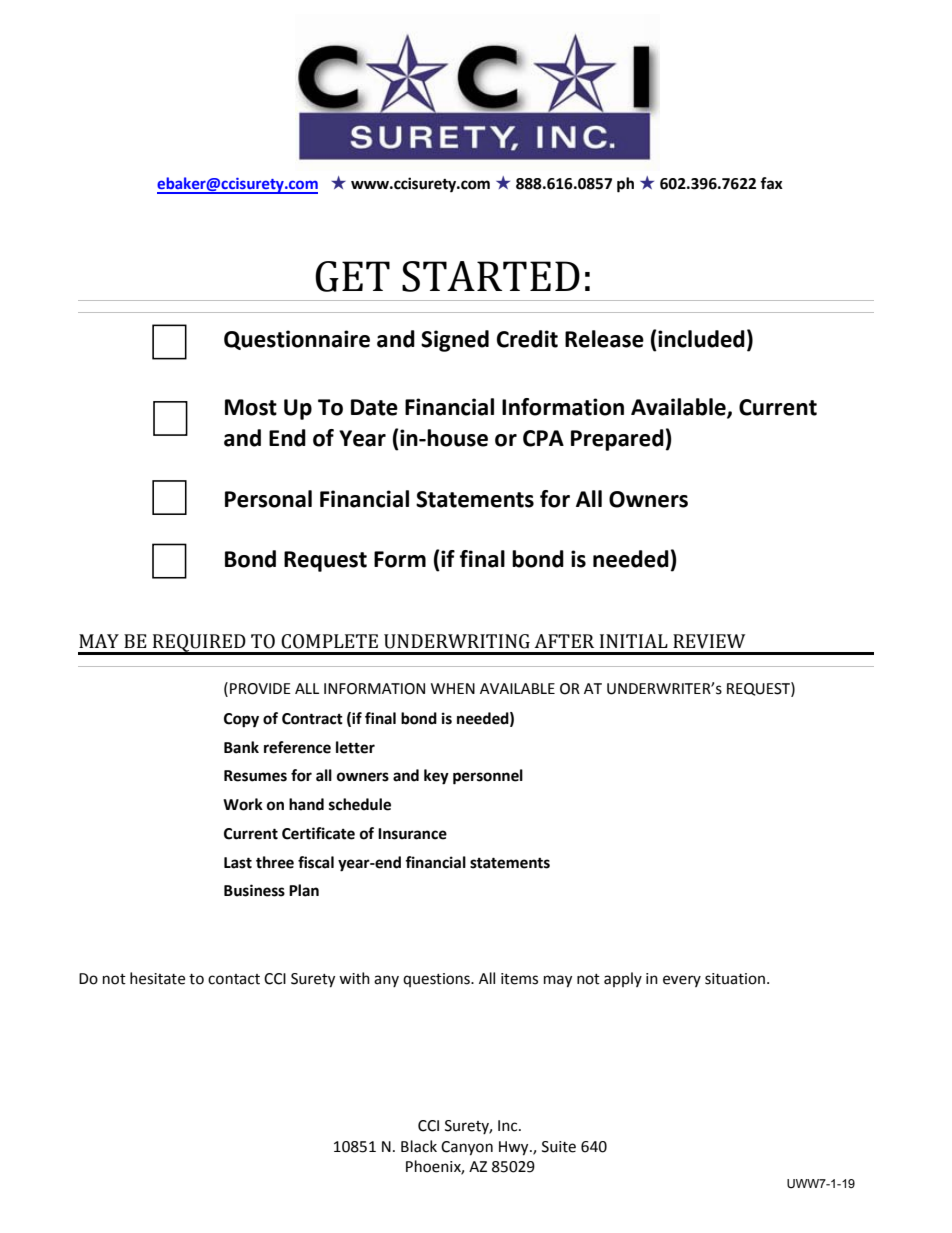 The width and height of the screenshot is (952, 1233). I want to click on PROVIDE, so click(260, 689).
